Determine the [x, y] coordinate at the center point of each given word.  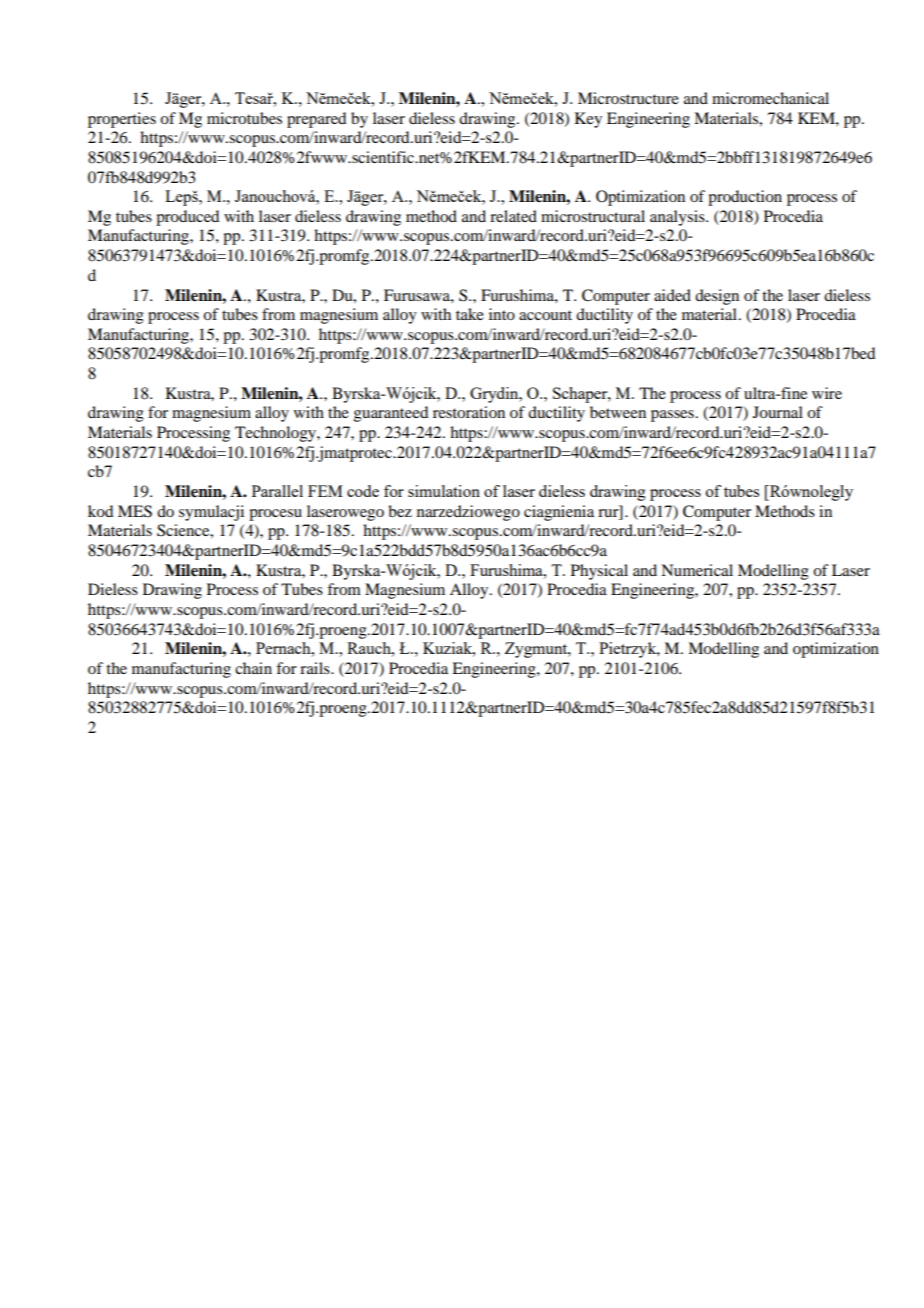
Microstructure [628, 98]
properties [122, 120]
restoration [469, 412]
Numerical [697, 570]
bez [400, 511]
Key [588, 120]
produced [187, 218]
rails [316, 668]
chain [253, 668]
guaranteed [391, 414]
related [513, 216]
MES [135, 511]
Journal [778, 412]
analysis [678, 218]
